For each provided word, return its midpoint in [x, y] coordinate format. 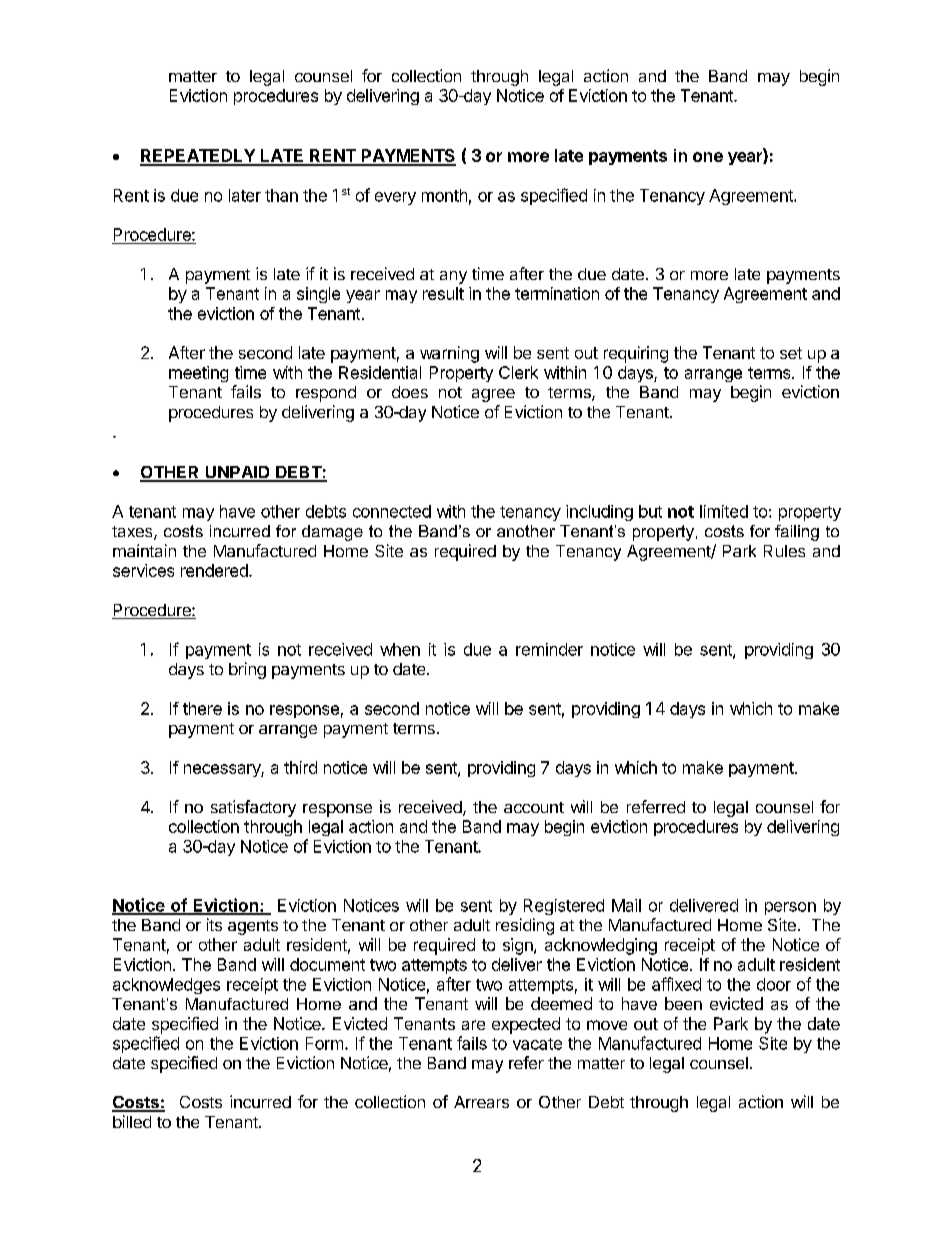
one [708, 157]
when [400, 649]
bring [247, 670]
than [281, 195]
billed [132, 1121]
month [444, 195]
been [683, 1003]
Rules [784, 551]
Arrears [481, 1102]
